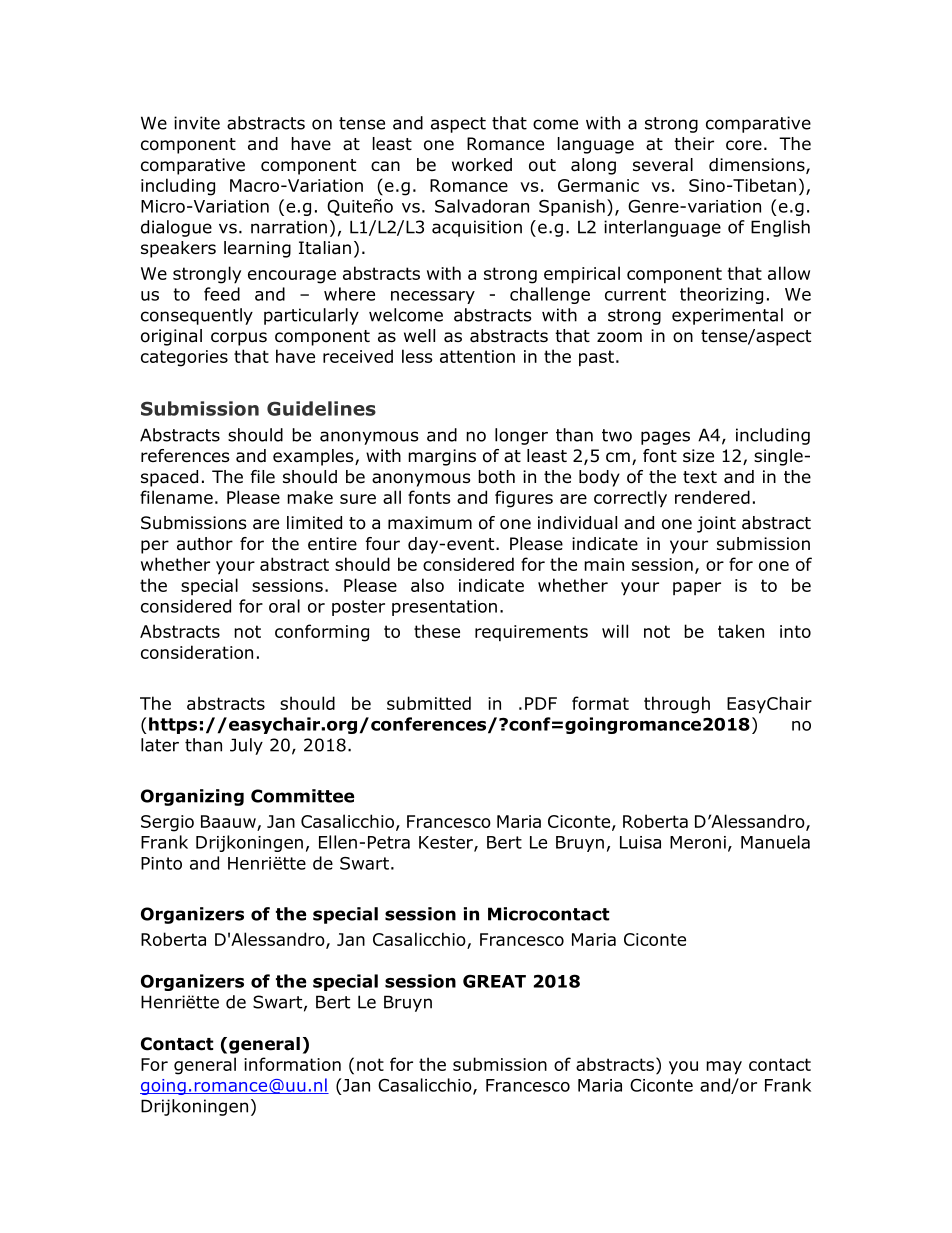 The width and height of the document is (952, 1233). Describe the element at coordinates (494, 981) in the document. I see `GREAT` at that location.
